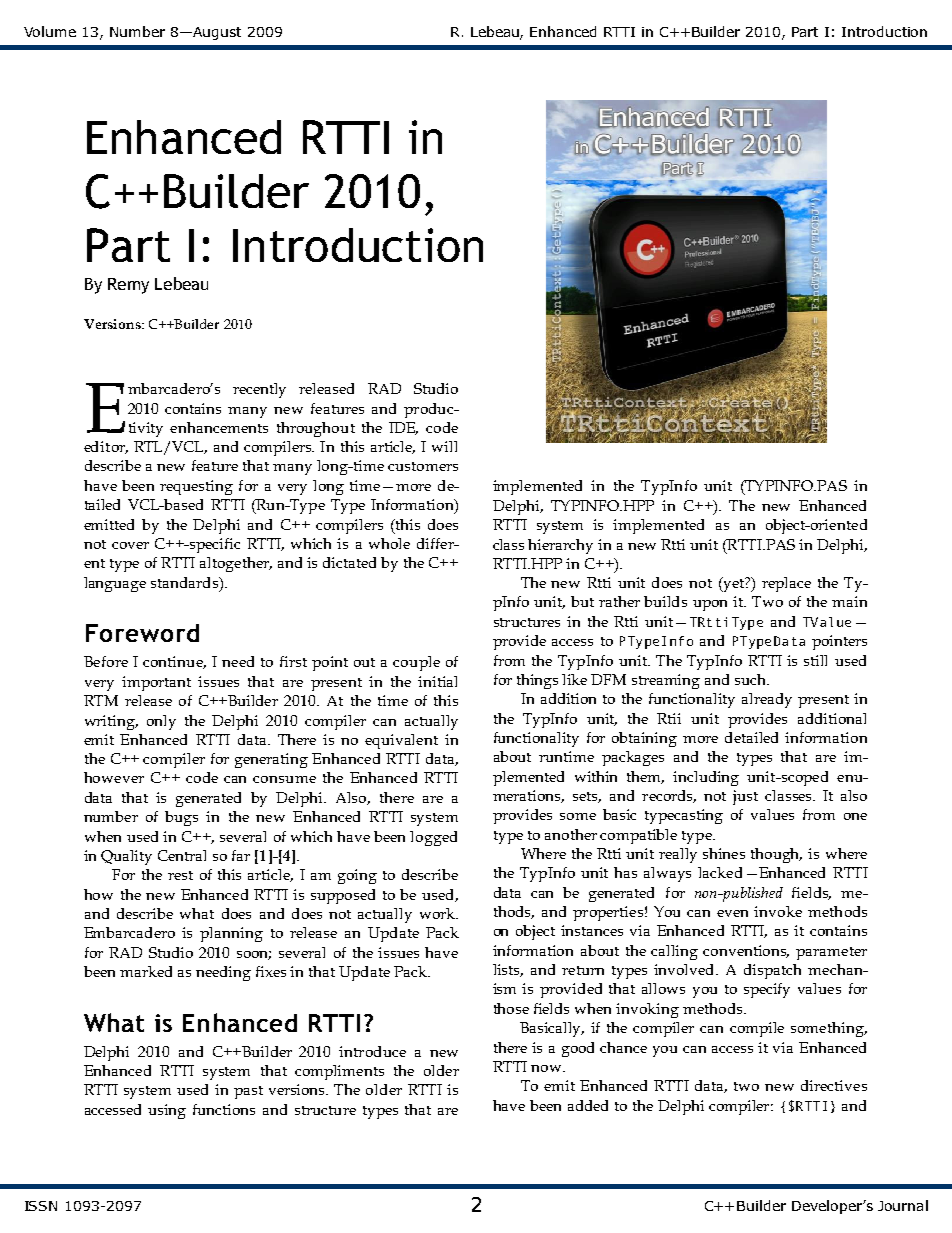  I want to click on Journal, so click(903, 1205).
